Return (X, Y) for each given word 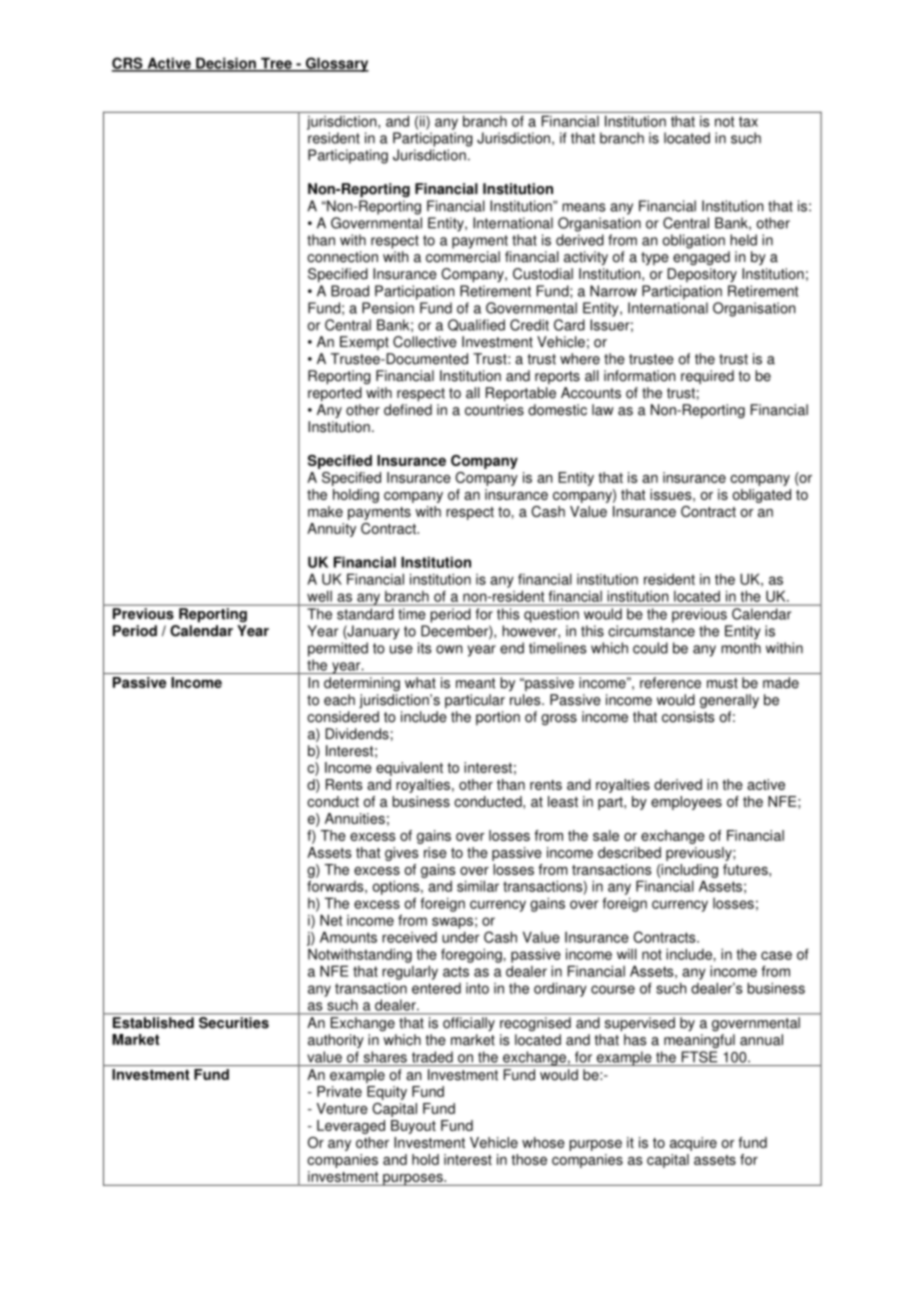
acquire (693, 1144)
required (707, 377)
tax (748, 121)
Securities (234, 1022)
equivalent (409, 769)
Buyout (413, 1127)
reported (335, 394)
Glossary (336, 64)
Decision (226, 64)
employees (686, 803)
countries (494, 410)
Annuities (355, 818)
